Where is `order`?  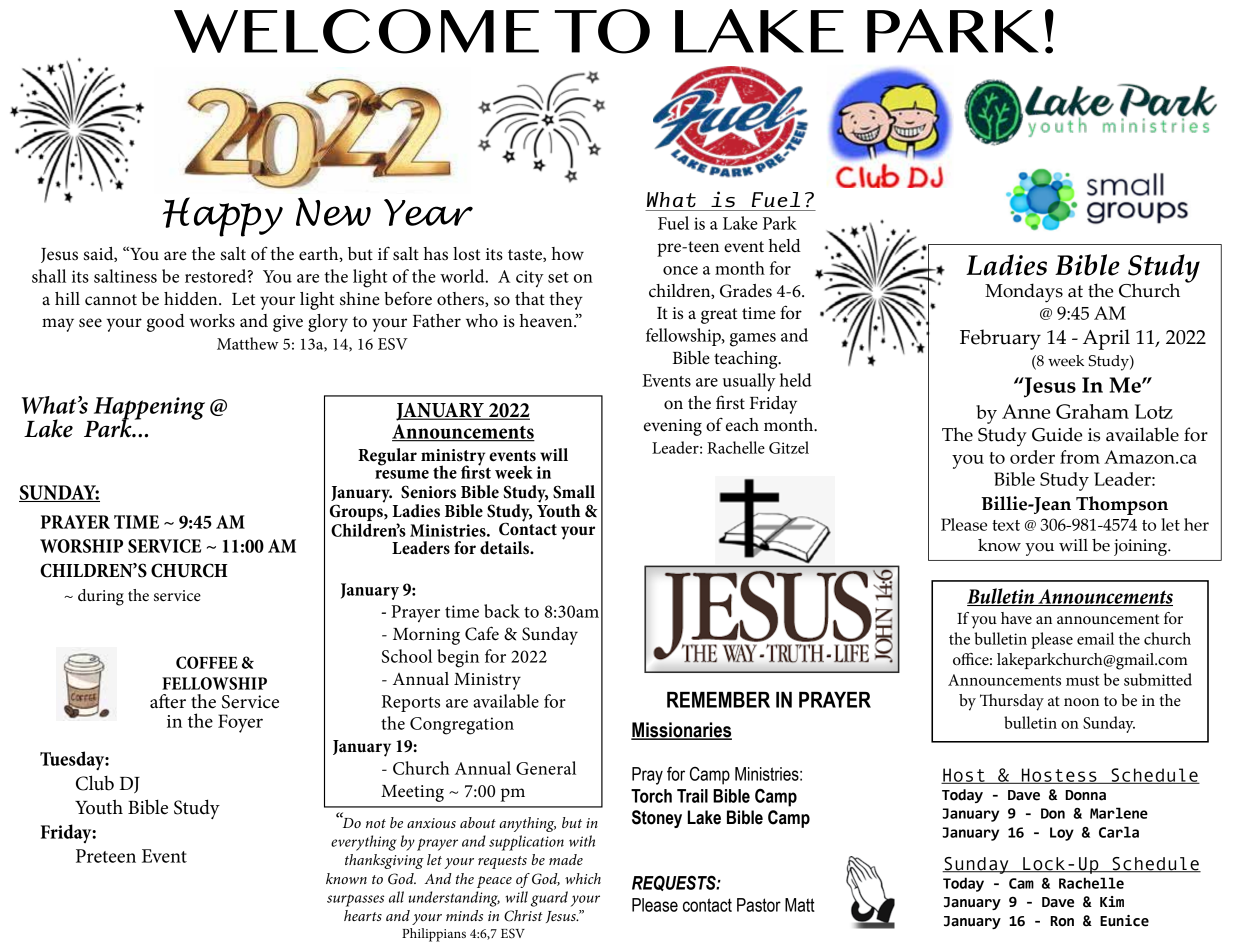 order is located at coordinates (1032, 457).
